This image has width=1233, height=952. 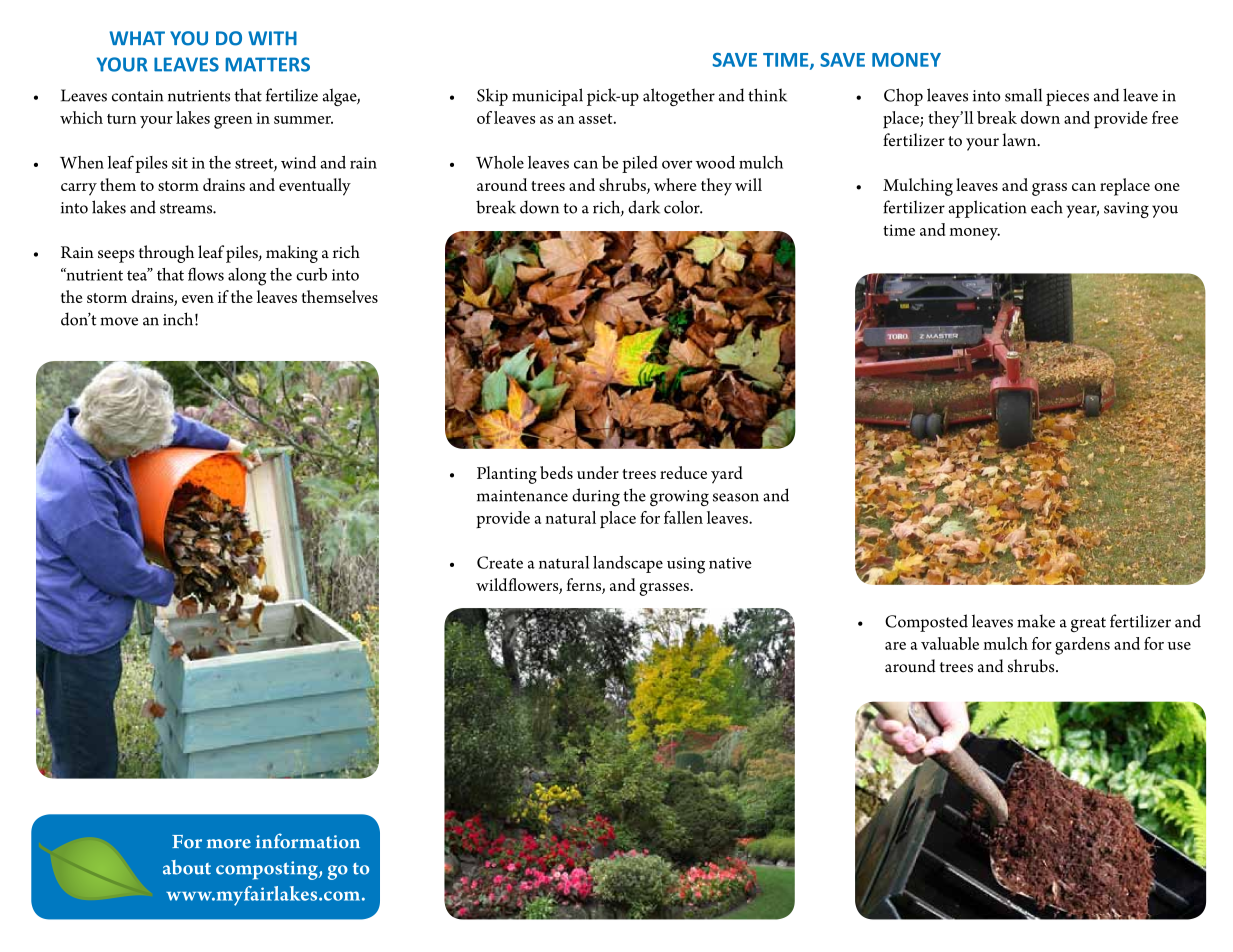 What do you see at coordinates (268, 64) in the image?
I see `MATTERS` at bounding box center [268, 64].
